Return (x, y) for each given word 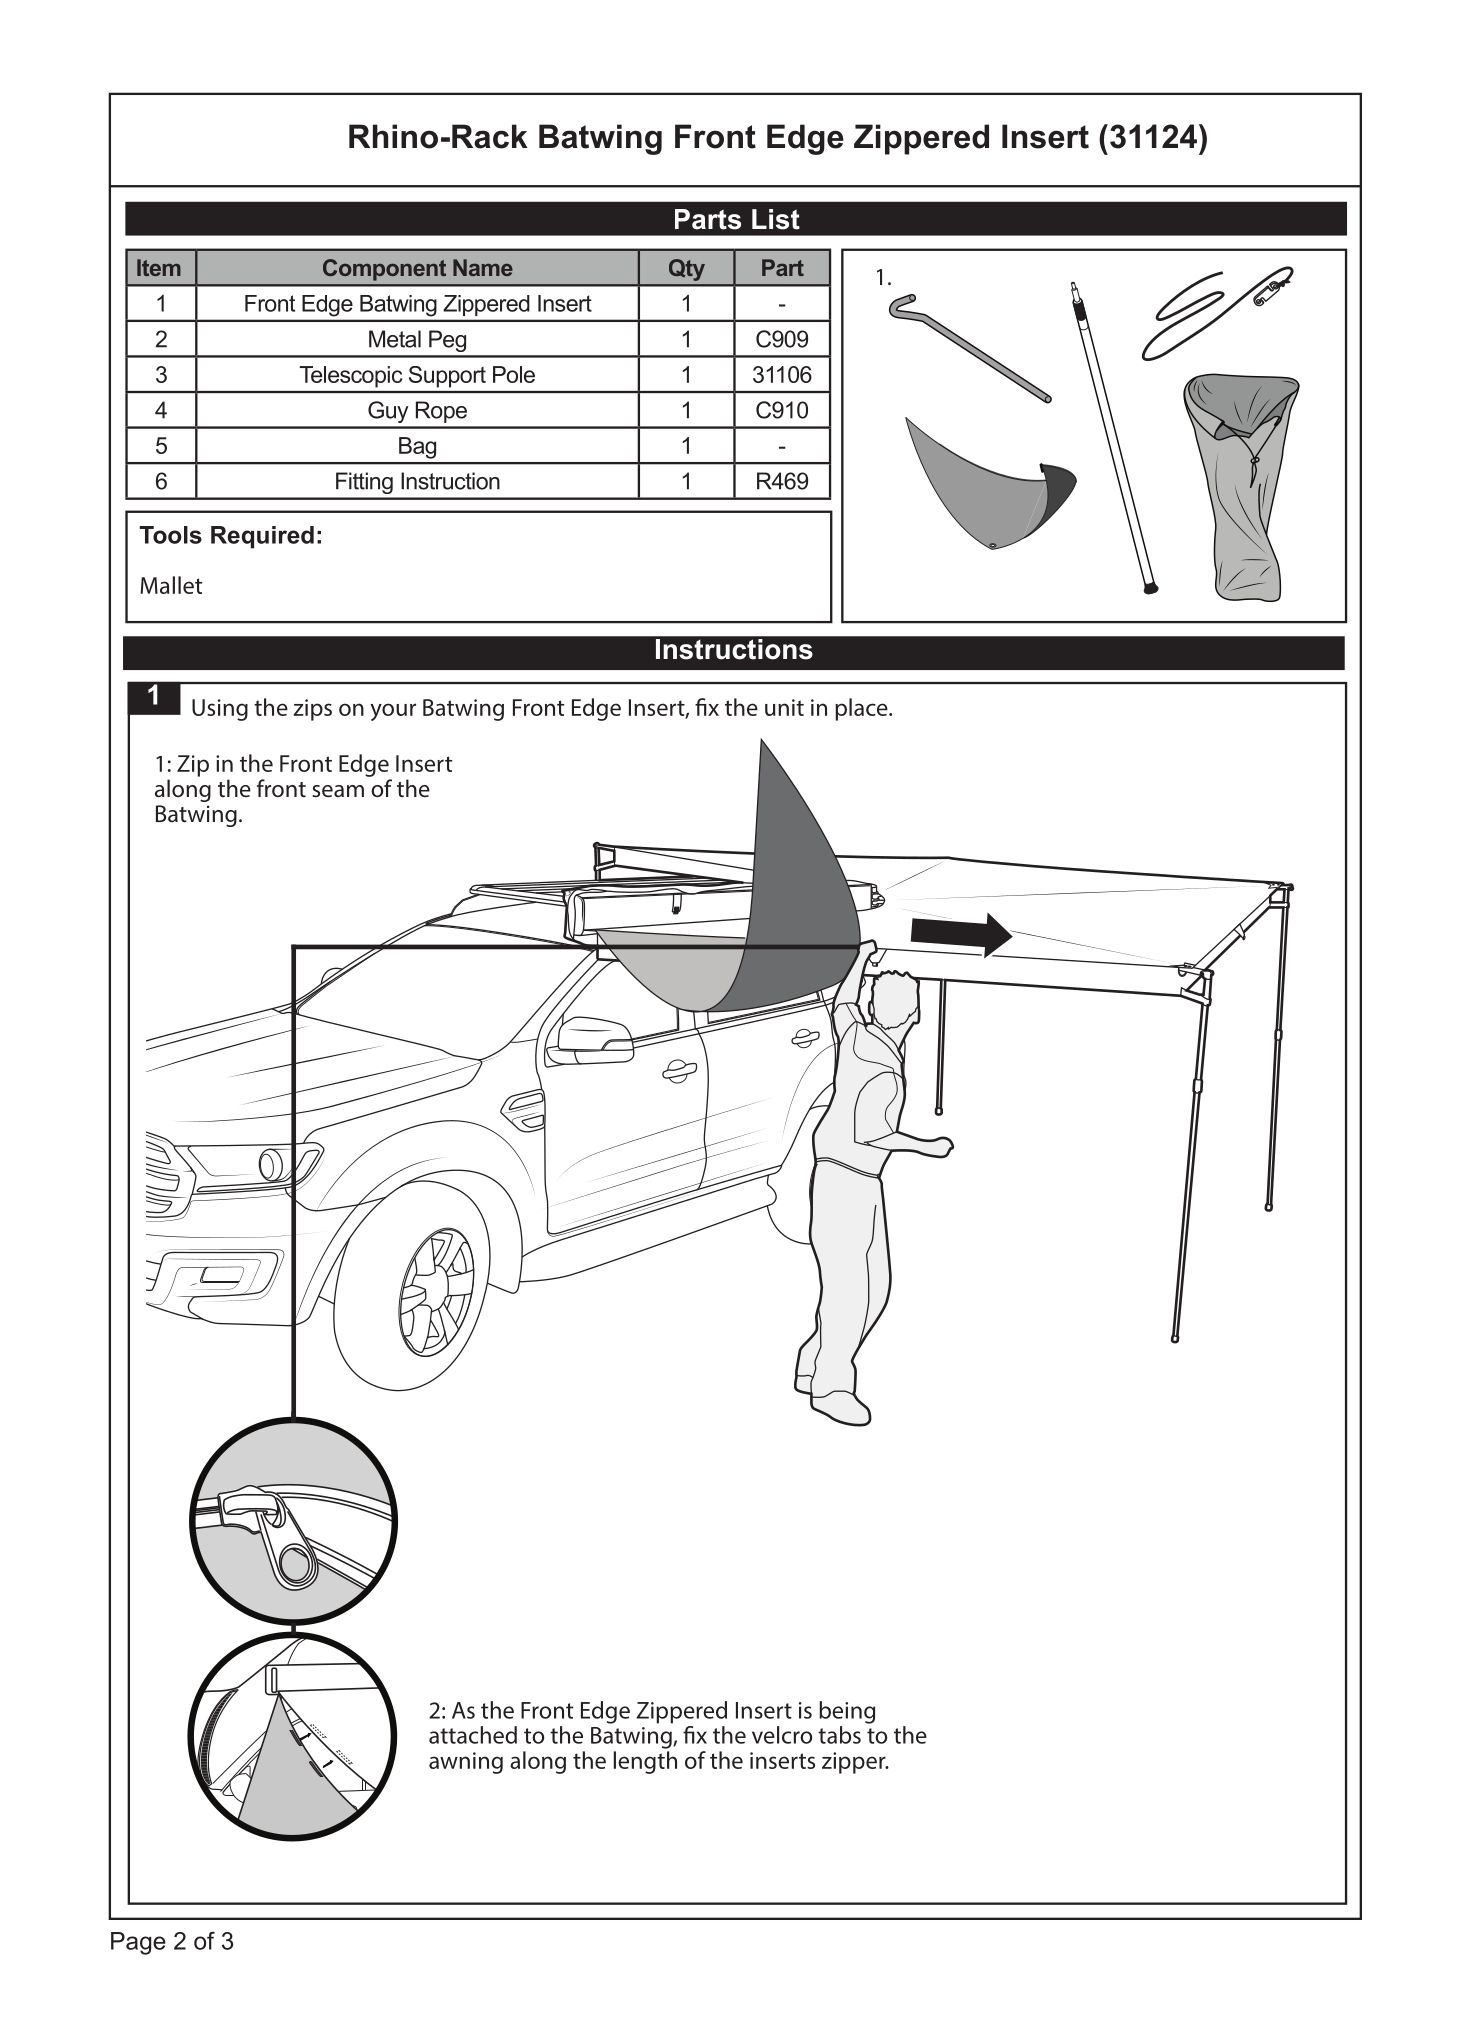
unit (784, 707)
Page (138, 1943)
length (645, 1762)
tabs (839, 1735)
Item (159, 267)
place (862, 709)
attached (473, 1735)
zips (312, 710)
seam (338, 791)
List (776, 219)
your (393, 712)
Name (483, 267)
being (847, 1712)
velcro (782, 1735)
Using (220, 710)
